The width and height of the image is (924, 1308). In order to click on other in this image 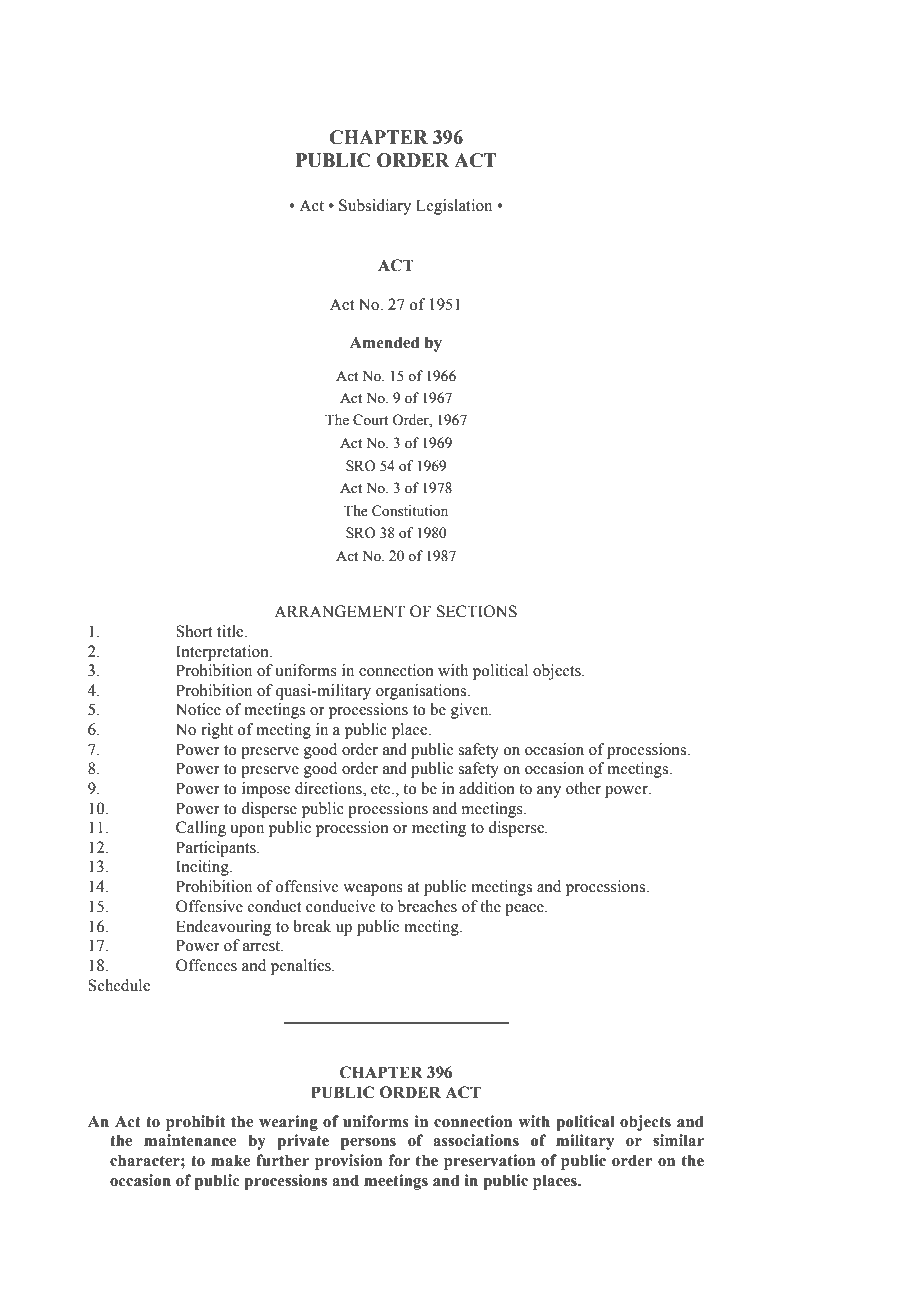, I will do `click(583, 788)`.
